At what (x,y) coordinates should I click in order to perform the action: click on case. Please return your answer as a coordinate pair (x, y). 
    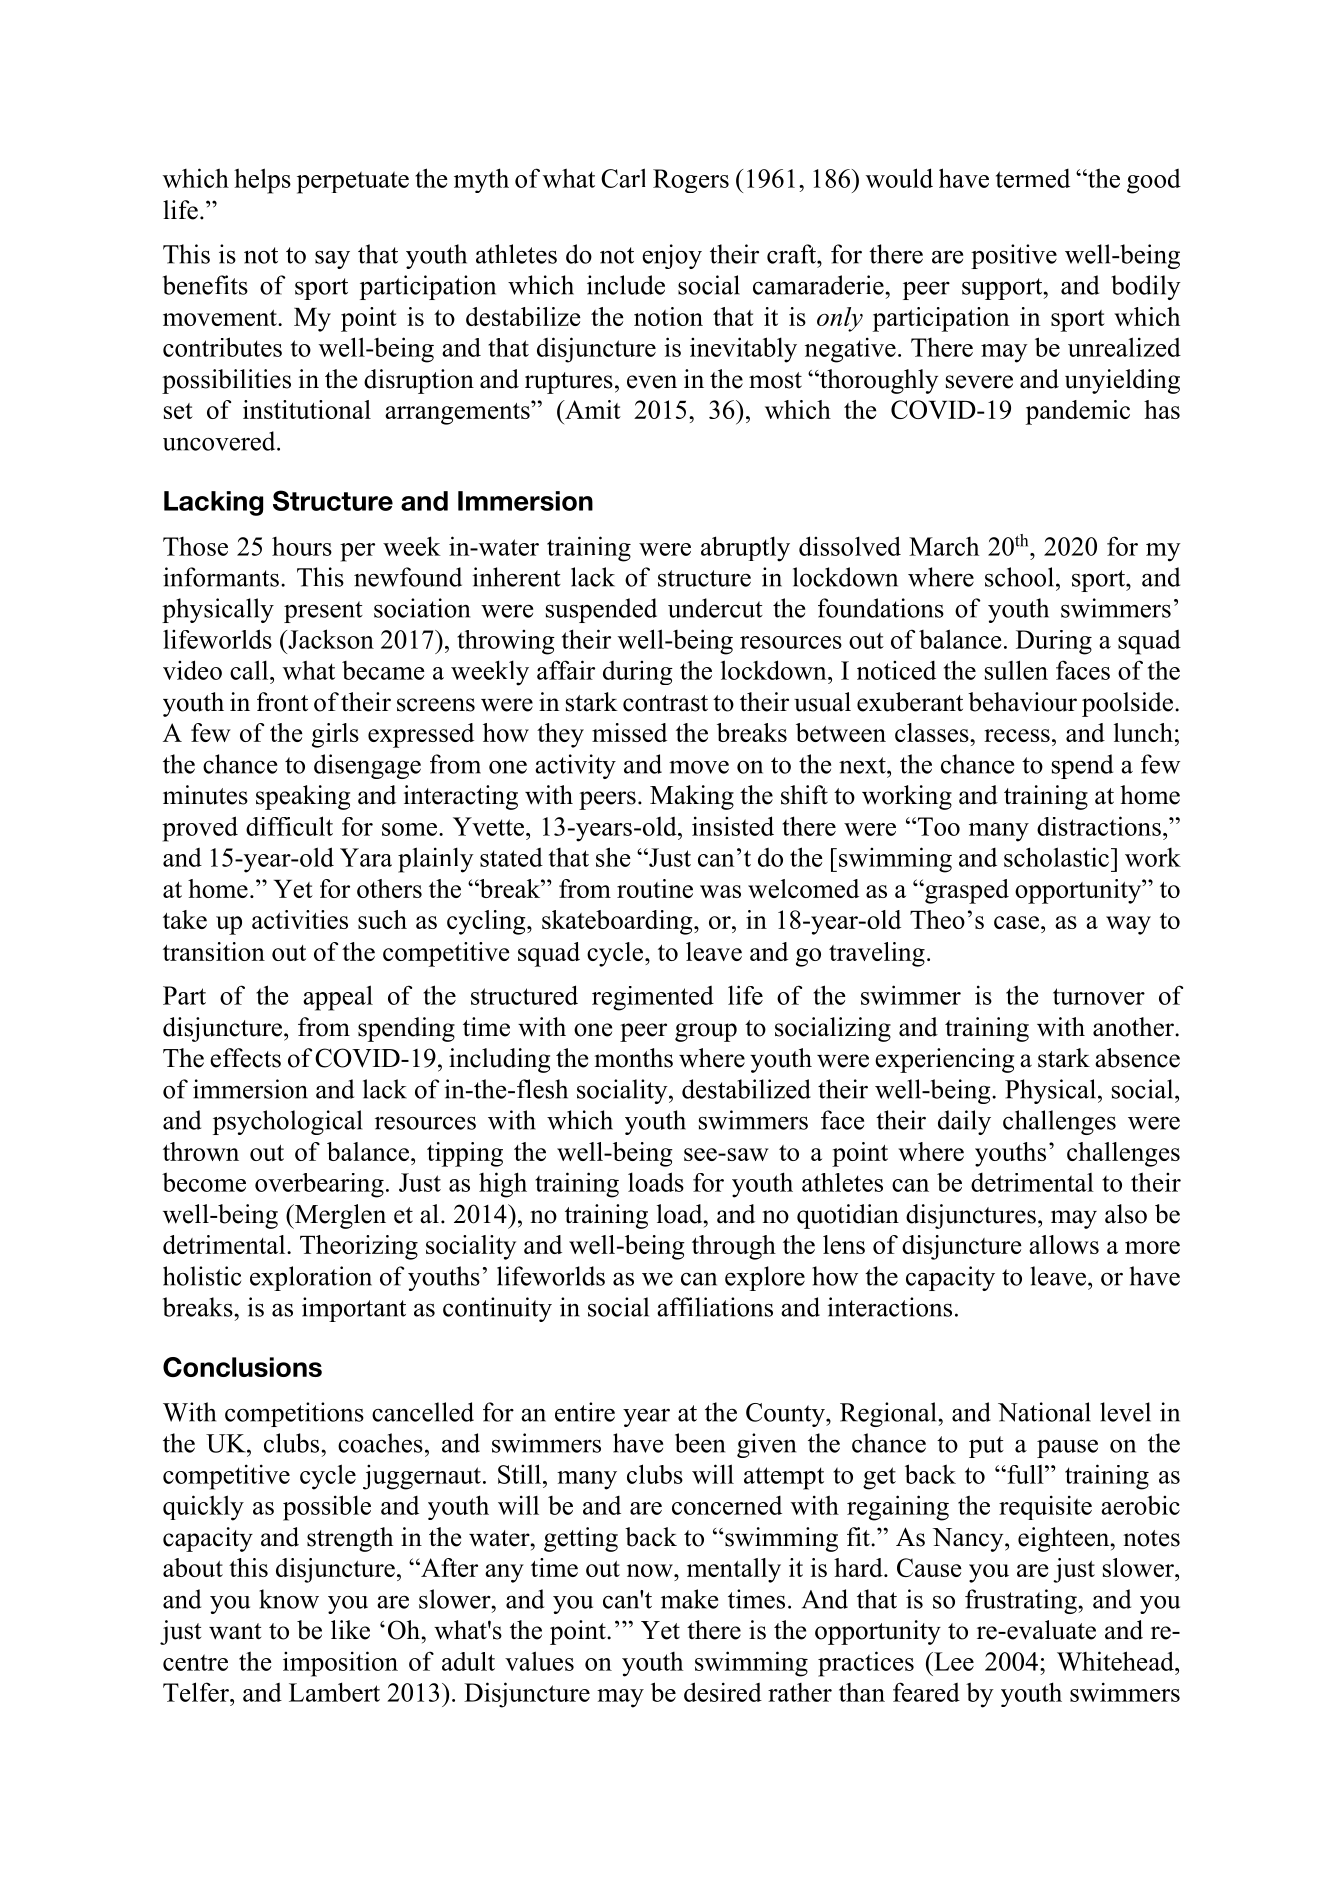
    Looking at the image, I should click on (1016, 922).
